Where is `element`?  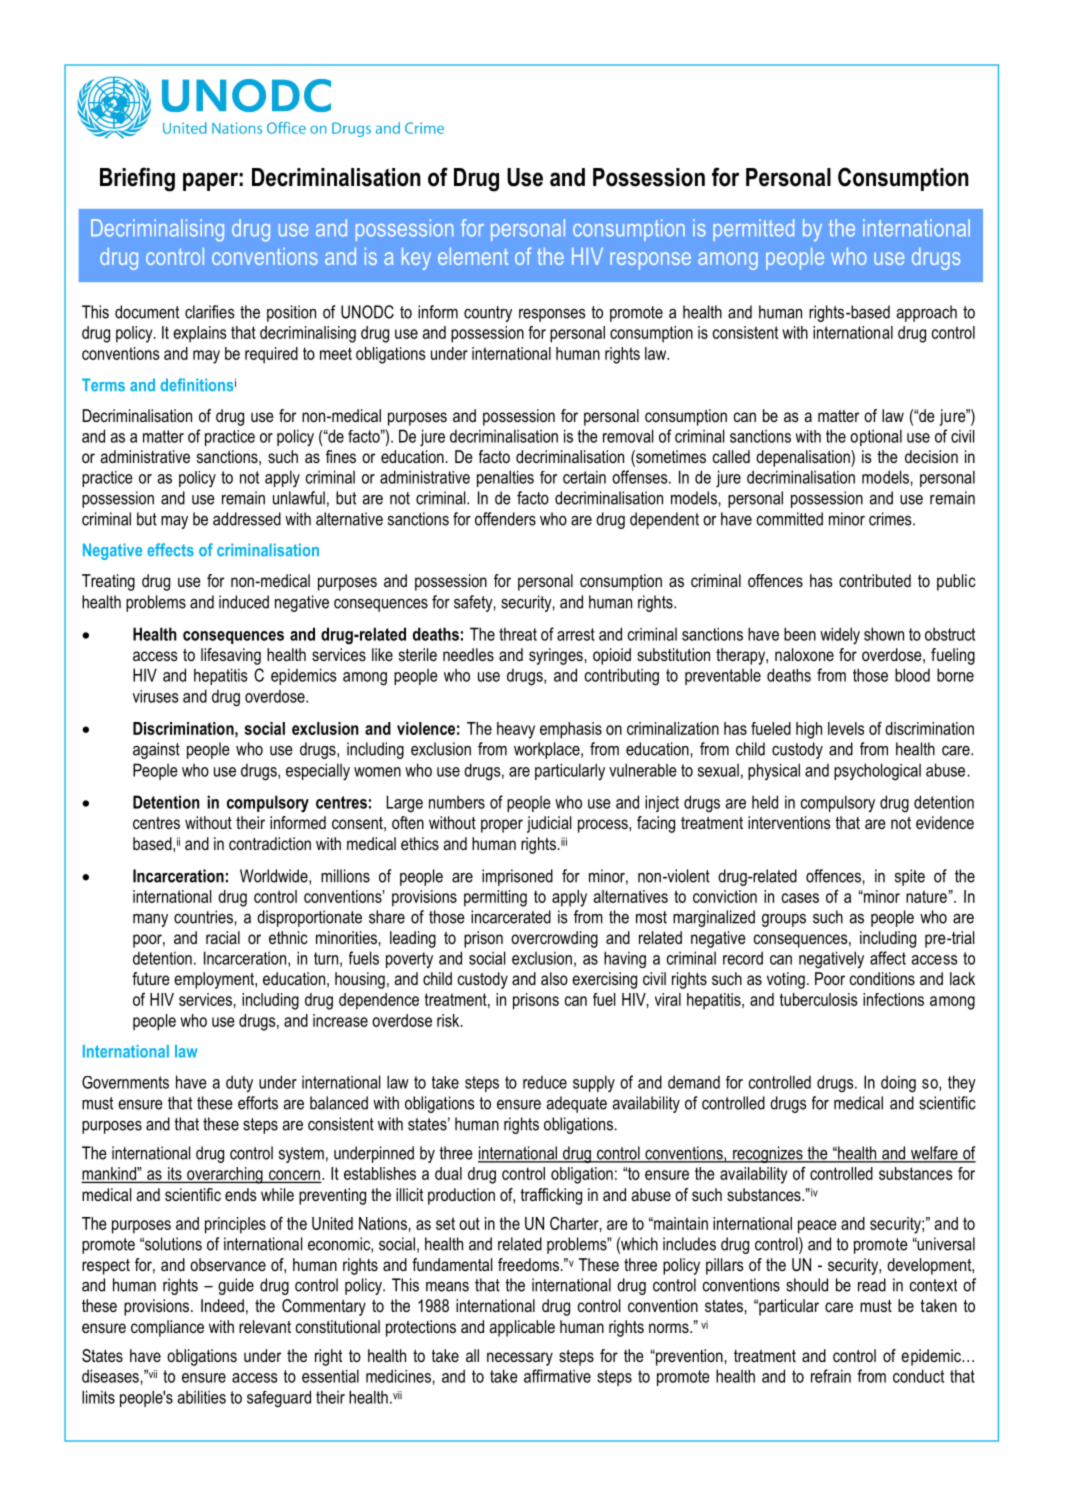
element is located at coordinates (473, 256).
